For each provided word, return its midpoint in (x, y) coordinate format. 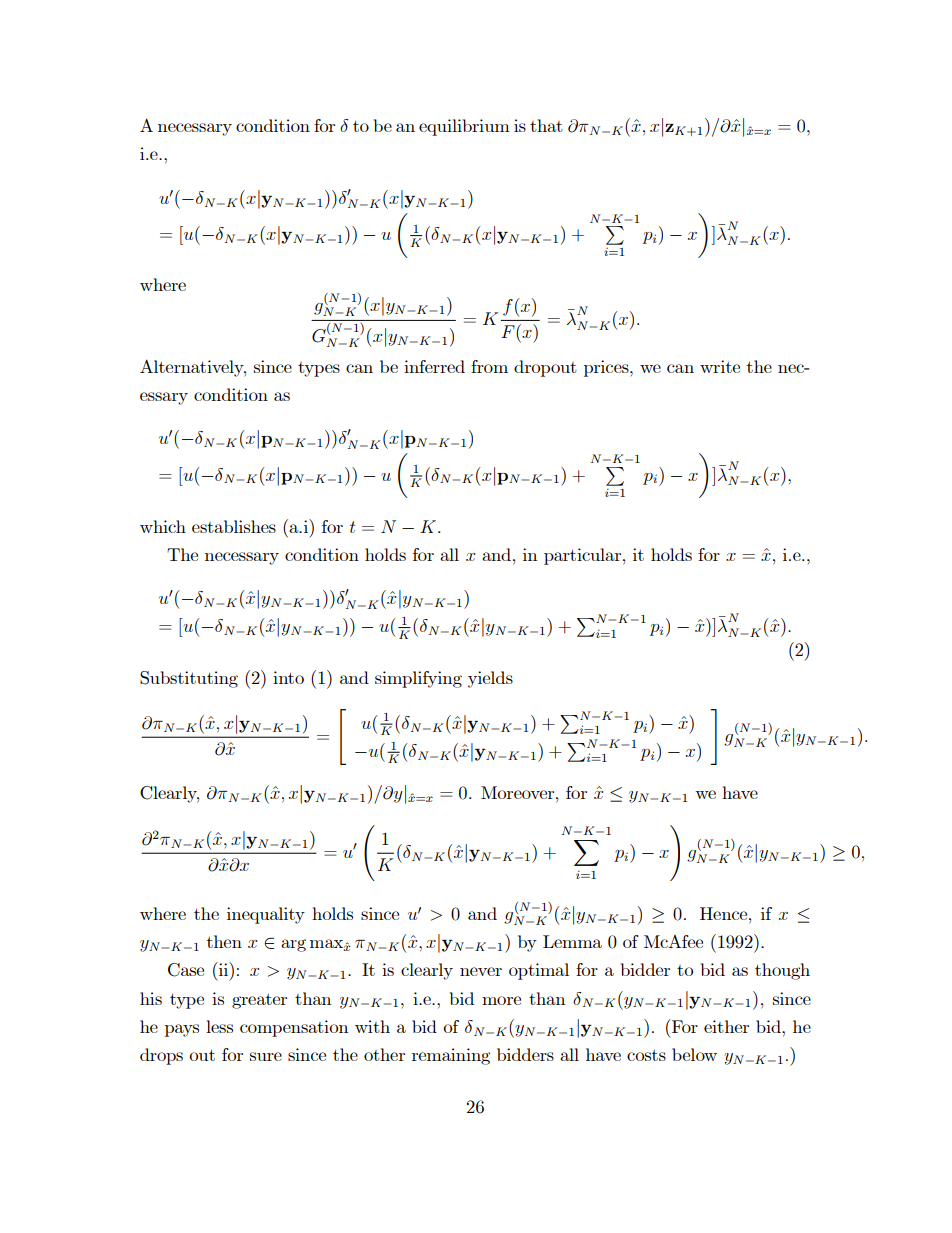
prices (607, 368)
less (219, 1026)
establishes (234, 526)
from (489, 366)
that (546, 125)
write (720, 366)
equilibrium (464, 127)
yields (490, 679)
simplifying (418, 679)
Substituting (189, 679)
